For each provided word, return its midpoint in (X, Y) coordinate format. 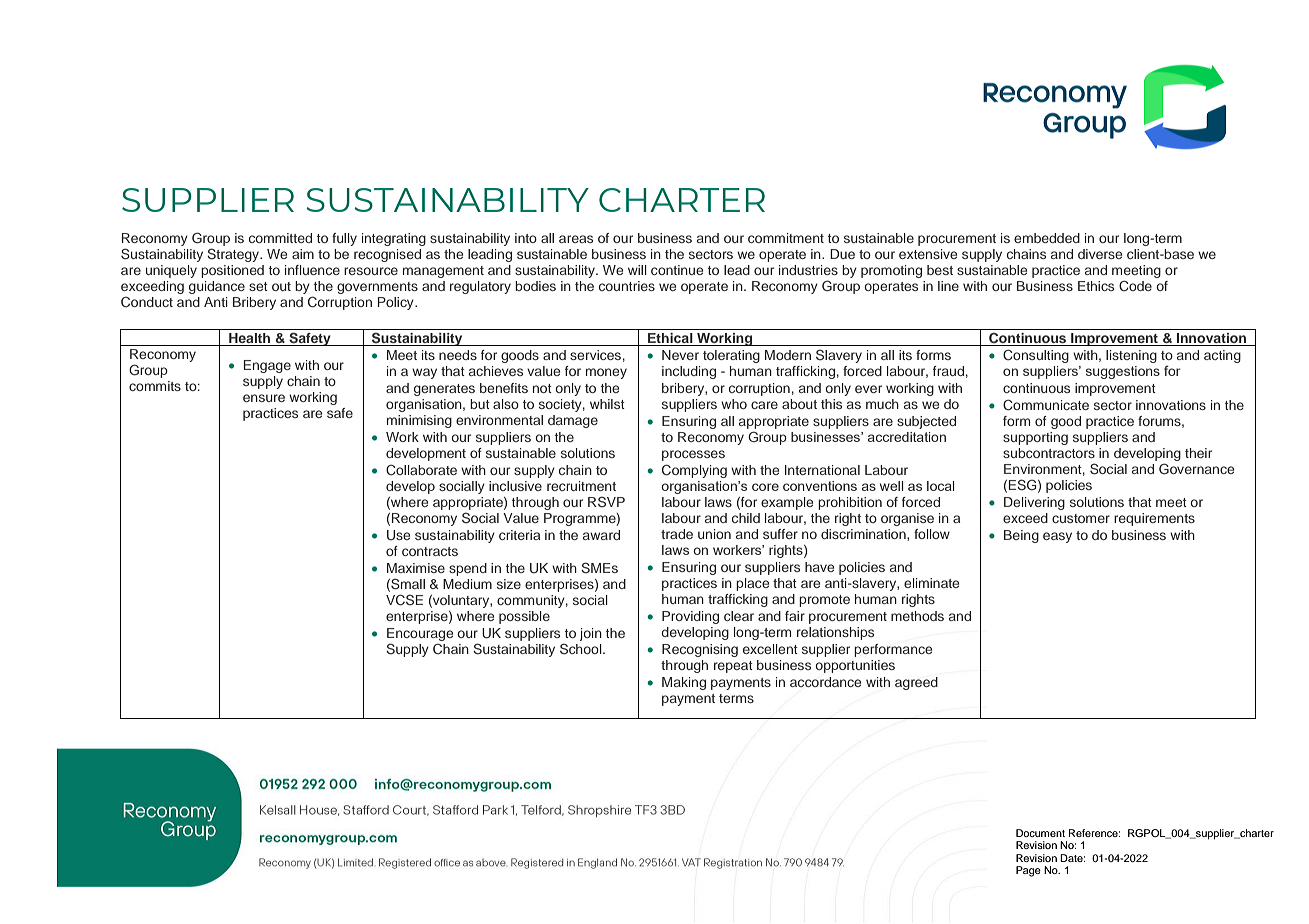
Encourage (420, 636)
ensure (264, 398)
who (734, 404)
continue (677, 270)
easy (1057, 537)
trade (677, 534)
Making (684, 683)
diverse (1100, 254)
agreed (916, 683)
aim (303, 254)
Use (398, 535)
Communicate (1046, 405)
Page (1028, 871)
